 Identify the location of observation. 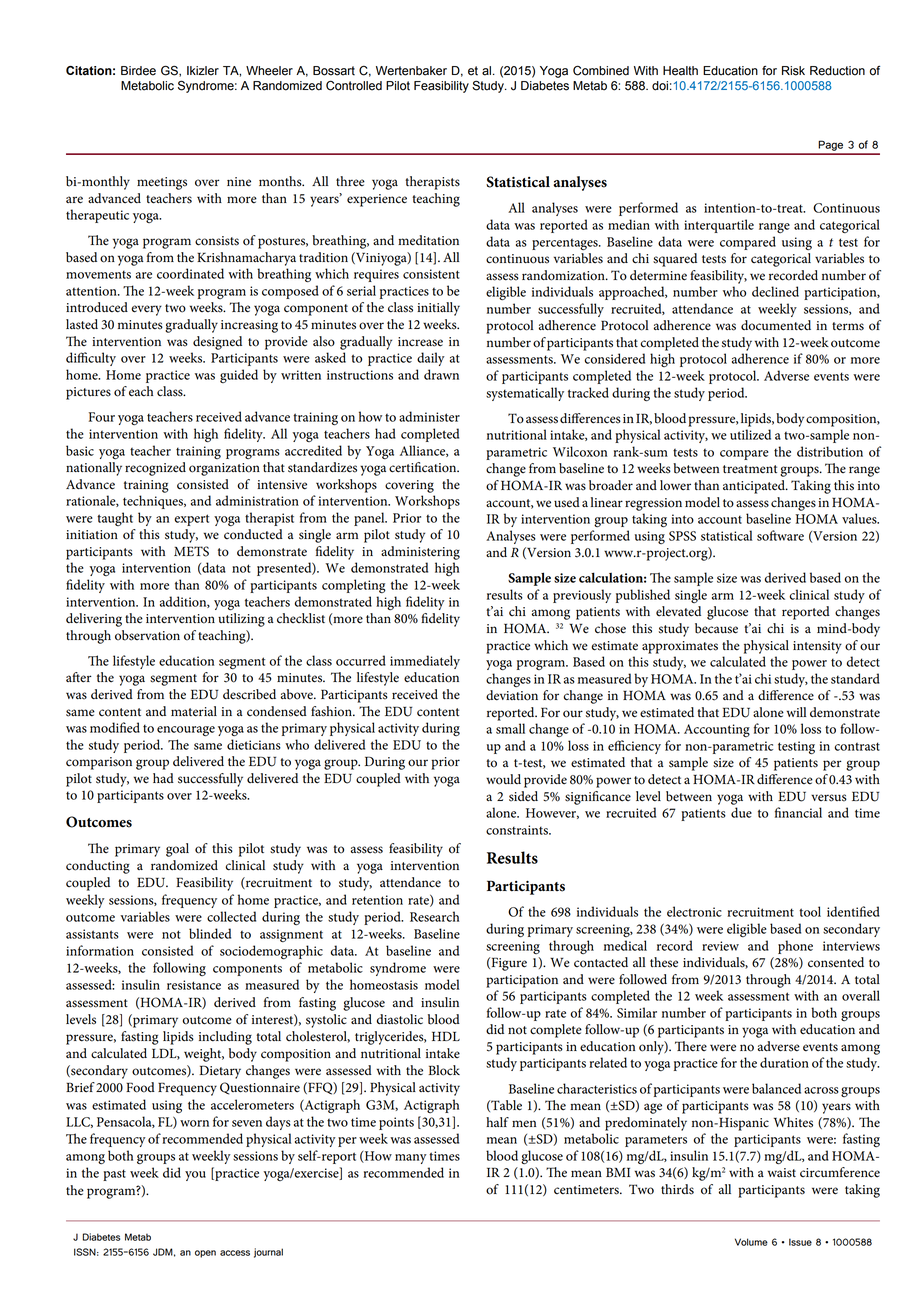
(147, 635).
